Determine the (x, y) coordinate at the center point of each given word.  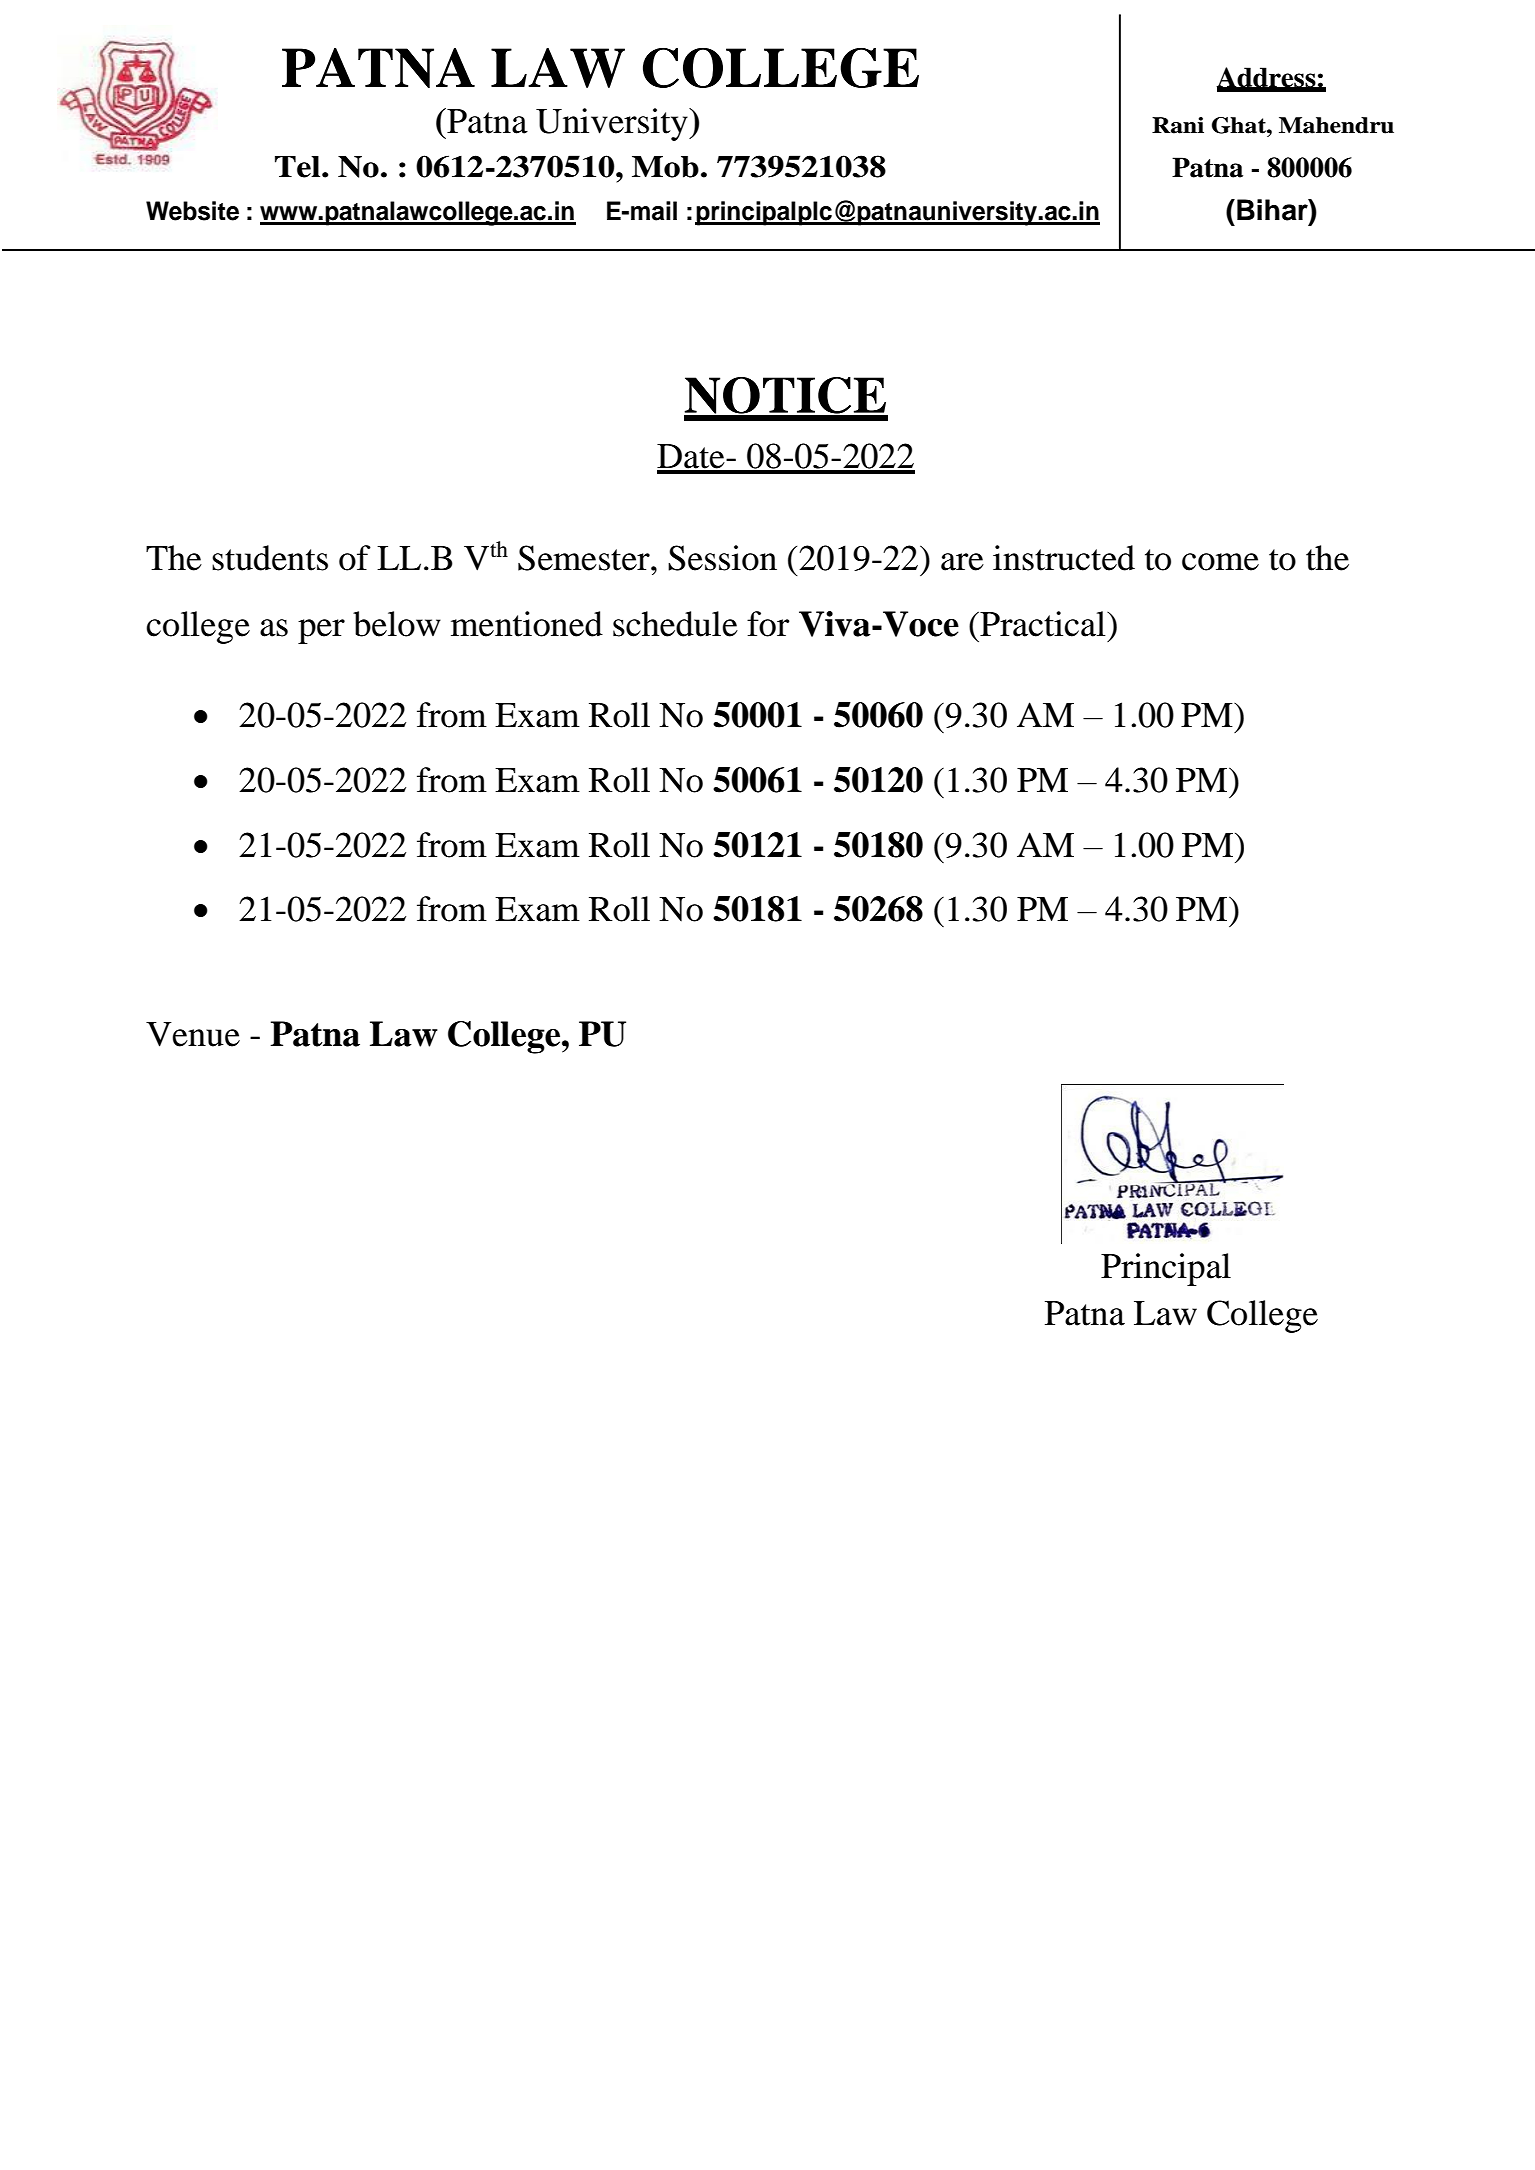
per (321, 631)
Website (192, 211)
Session (722, 558)
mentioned (527, 624)
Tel (299, 167)
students (270, 558)
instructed (1064, 558)
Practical (1043, 624)
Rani (1178, 125)
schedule (675, 624)
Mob (665, 167)
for (768, 624)
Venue (193, 1034)
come (1220, 562)
